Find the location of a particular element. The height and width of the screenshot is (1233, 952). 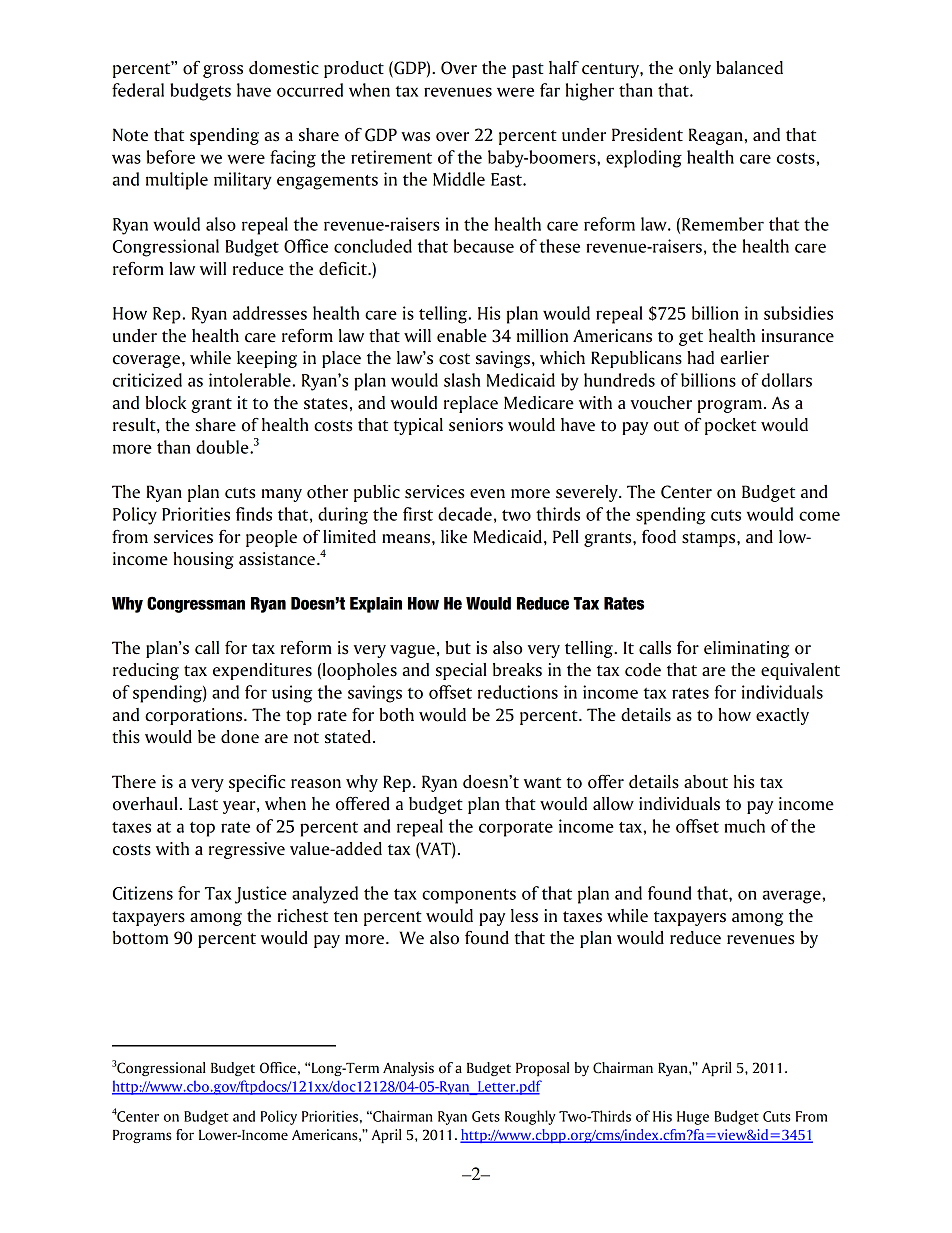

only is located at coordinates (695, 69).
